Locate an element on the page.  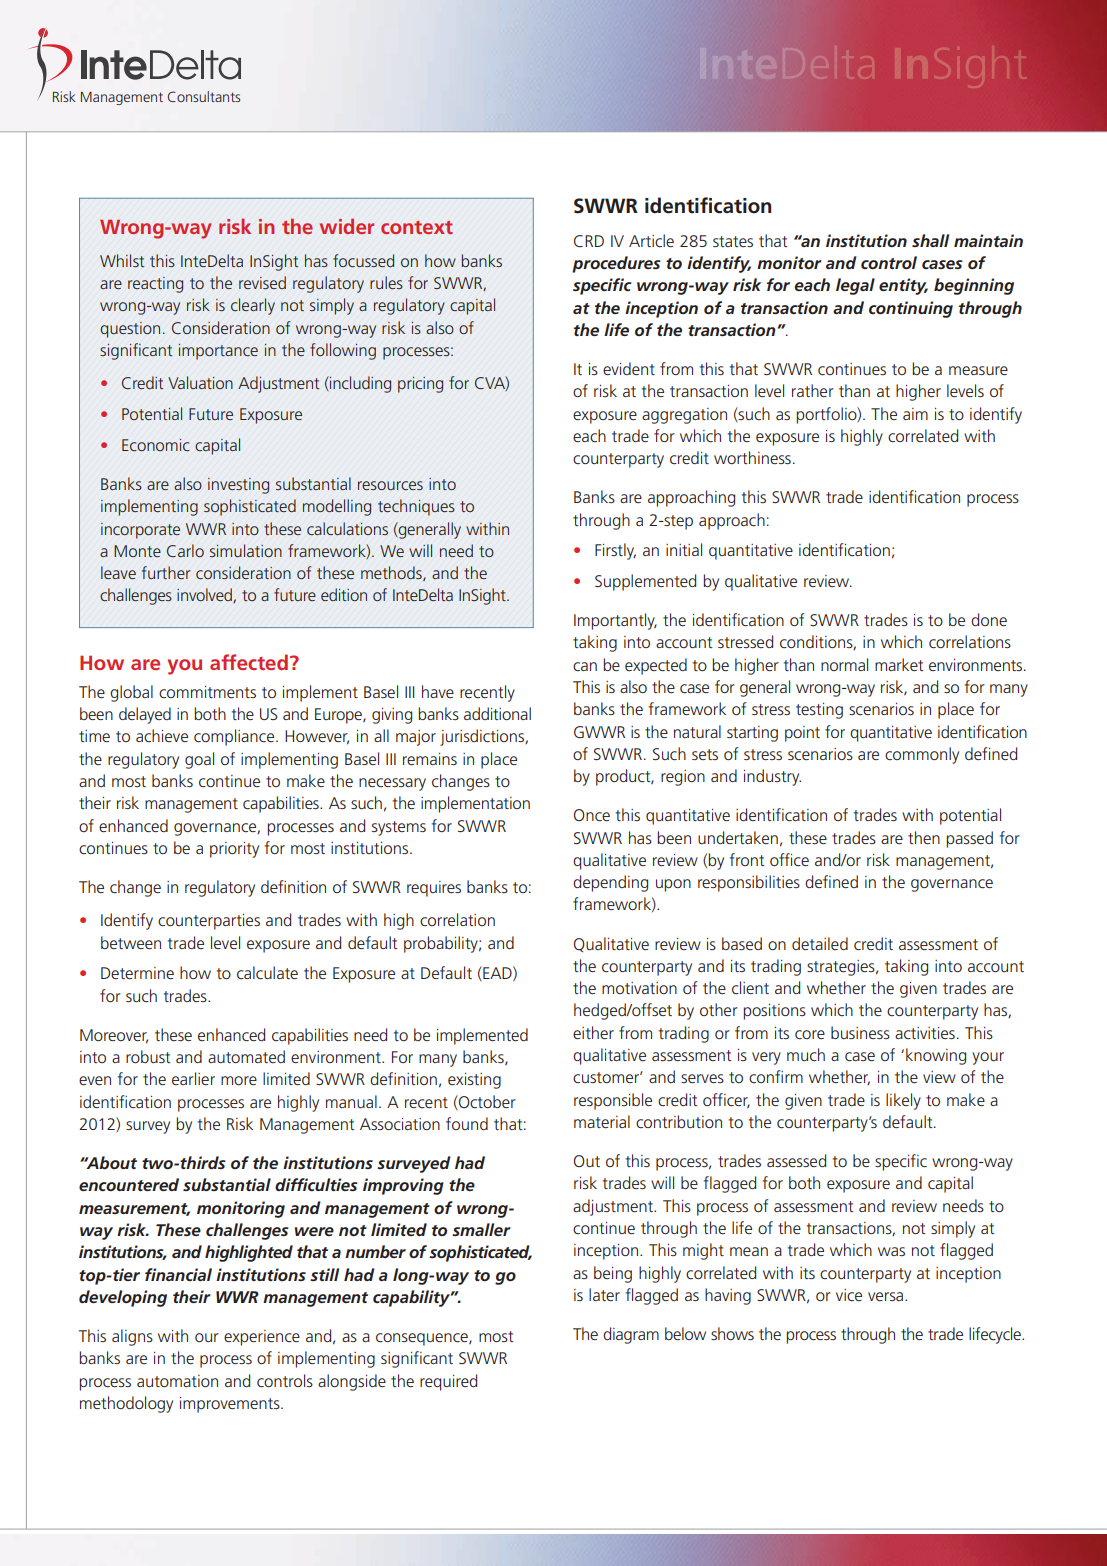
CRD is located at coordinates (589, 241).
